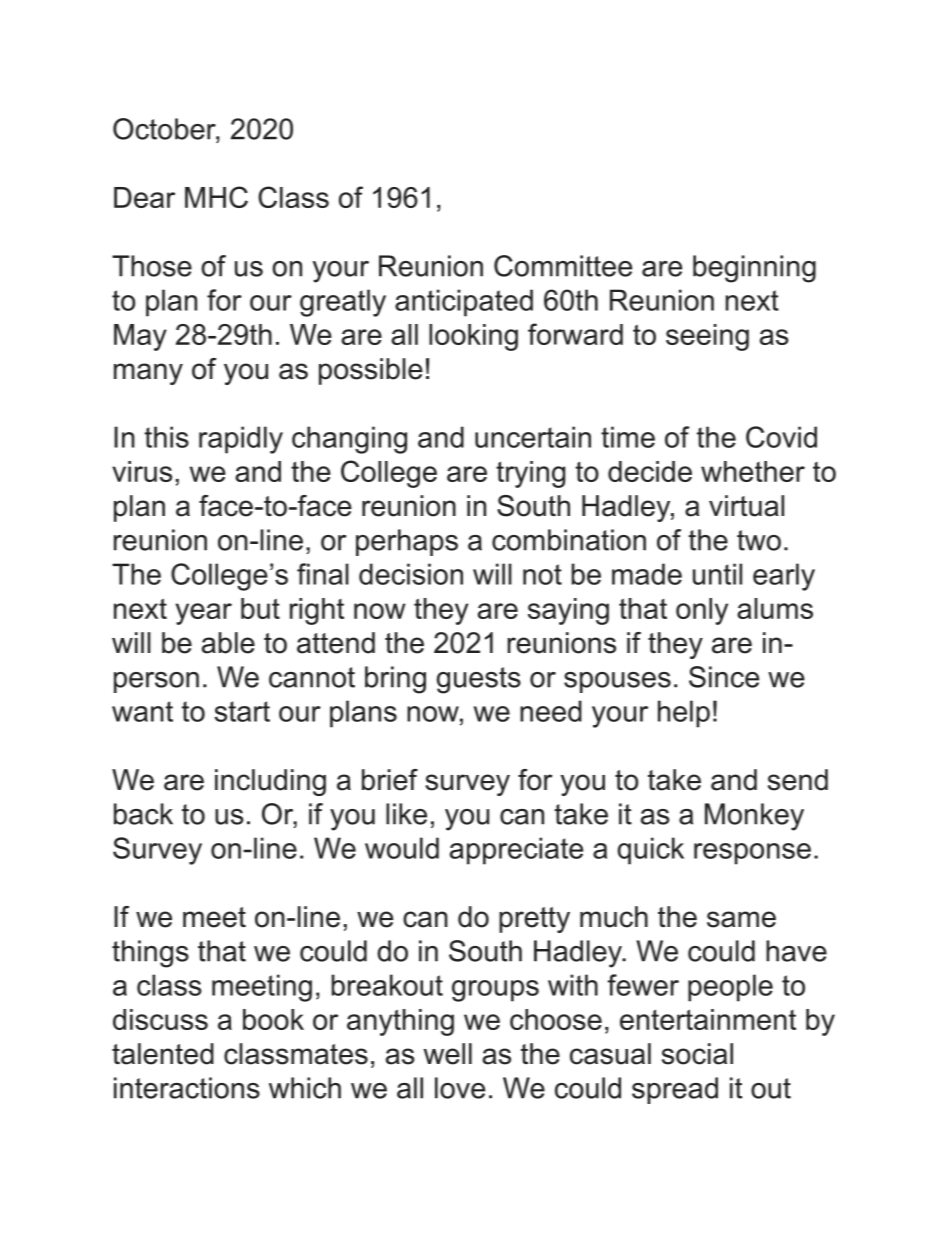  What do you see at coordinates (270, 782) in the screenshot?
I see `including` at bounding box center [270, 782].
